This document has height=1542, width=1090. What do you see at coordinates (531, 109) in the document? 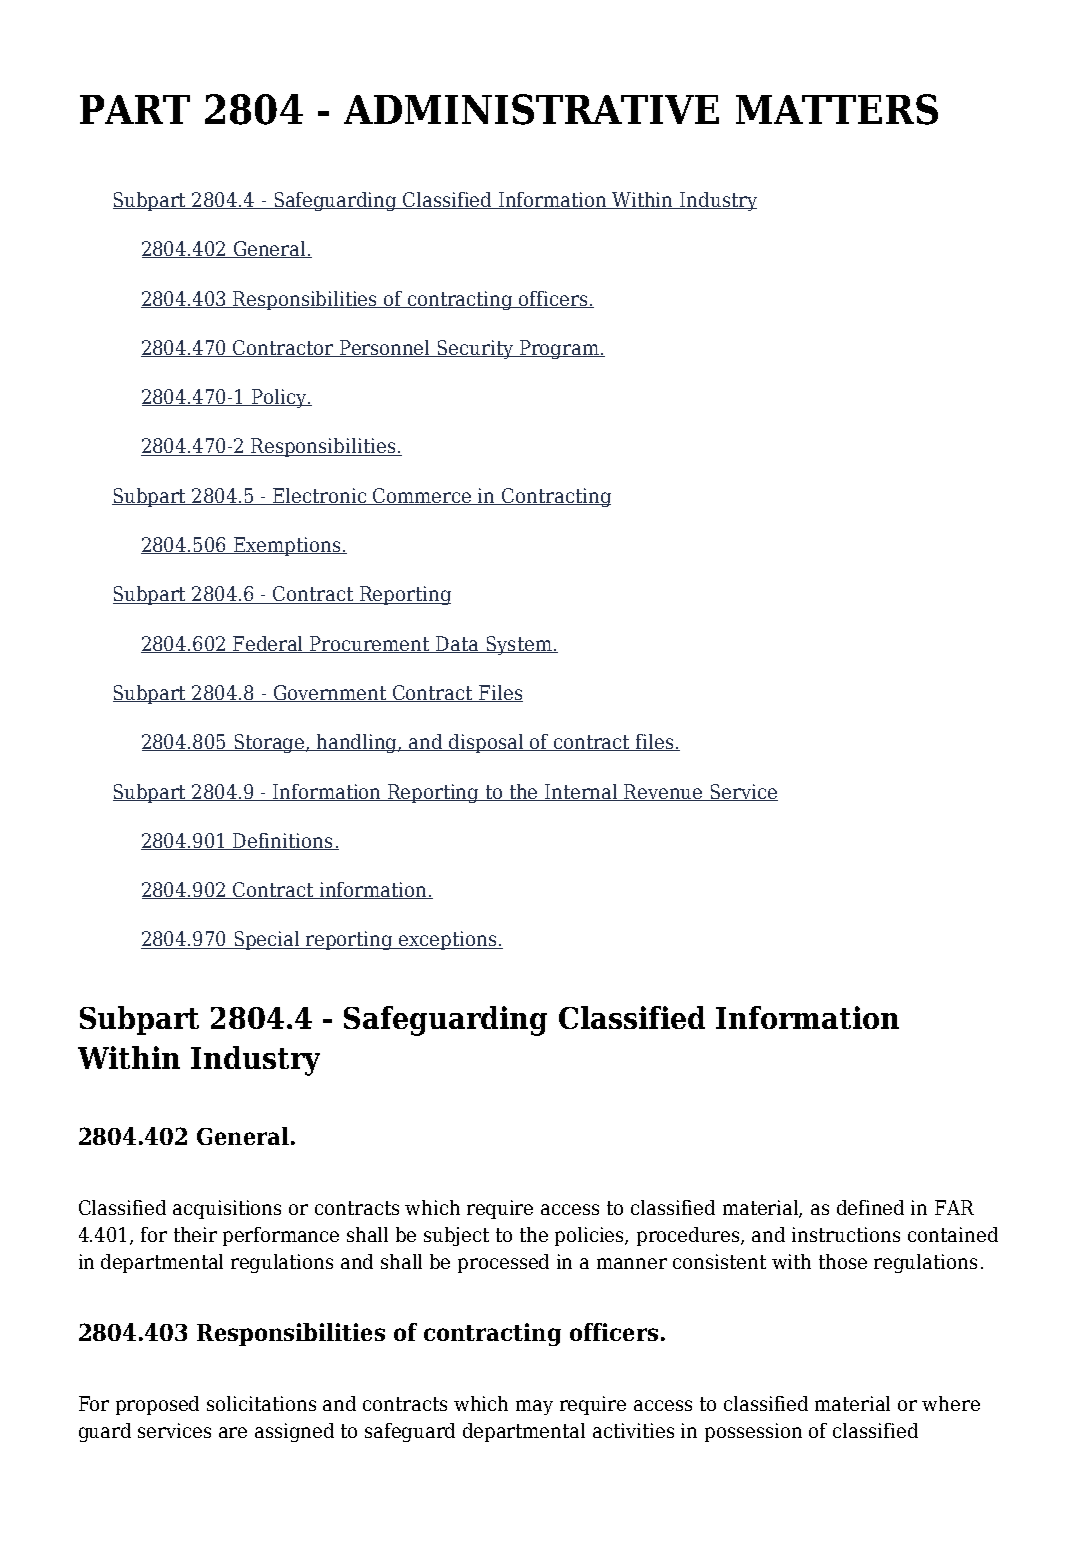
I see `ADMINISTRATIVE` at bounding box center [531, 109].
